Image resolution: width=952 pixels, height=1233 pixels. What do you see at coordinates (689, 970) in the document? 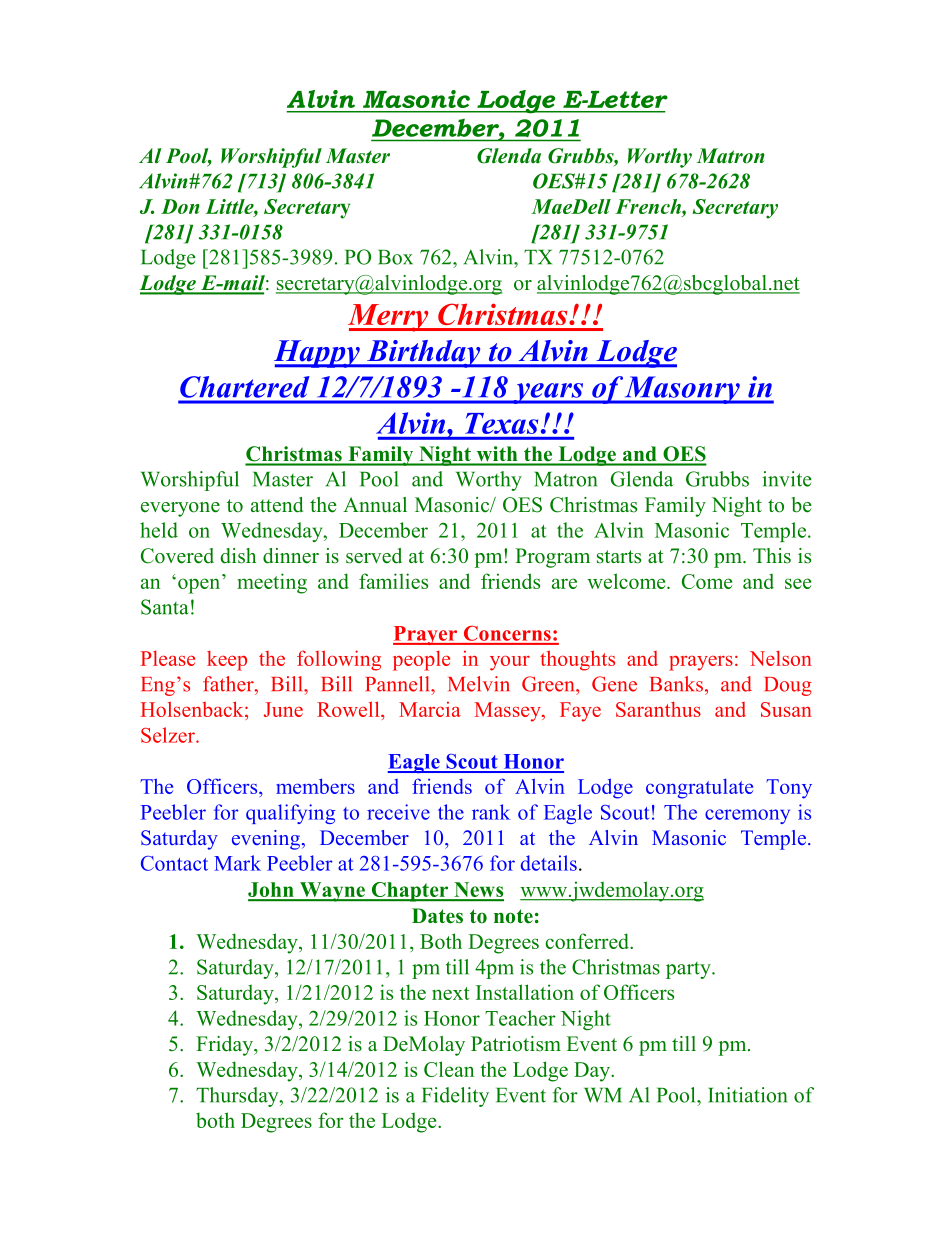
I see `party` at bounding box center [689, 970].
